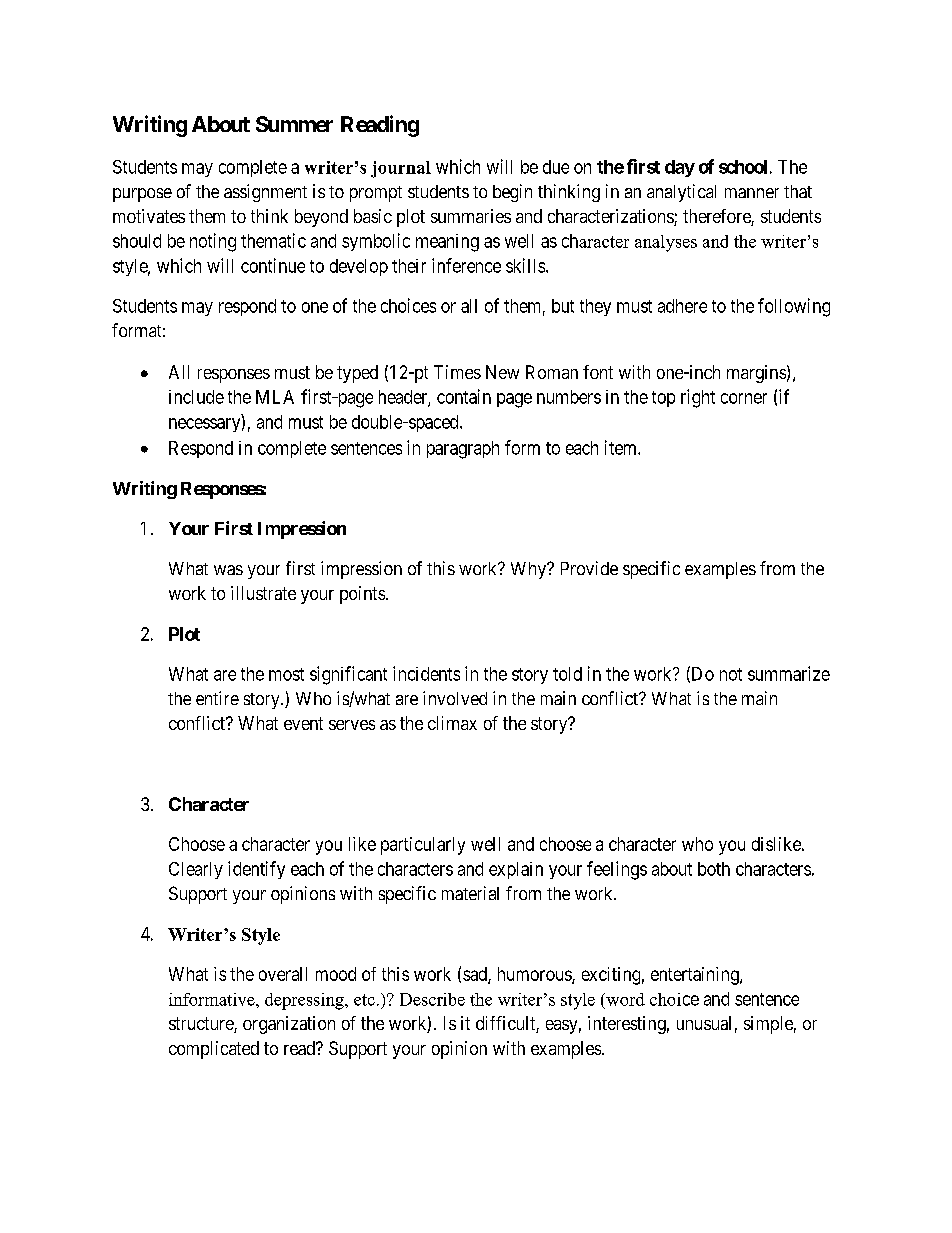 The height and width of the document is (1233, 952). Describe the element at coordinates (698, 398) in the document. I see `right` at that location.
